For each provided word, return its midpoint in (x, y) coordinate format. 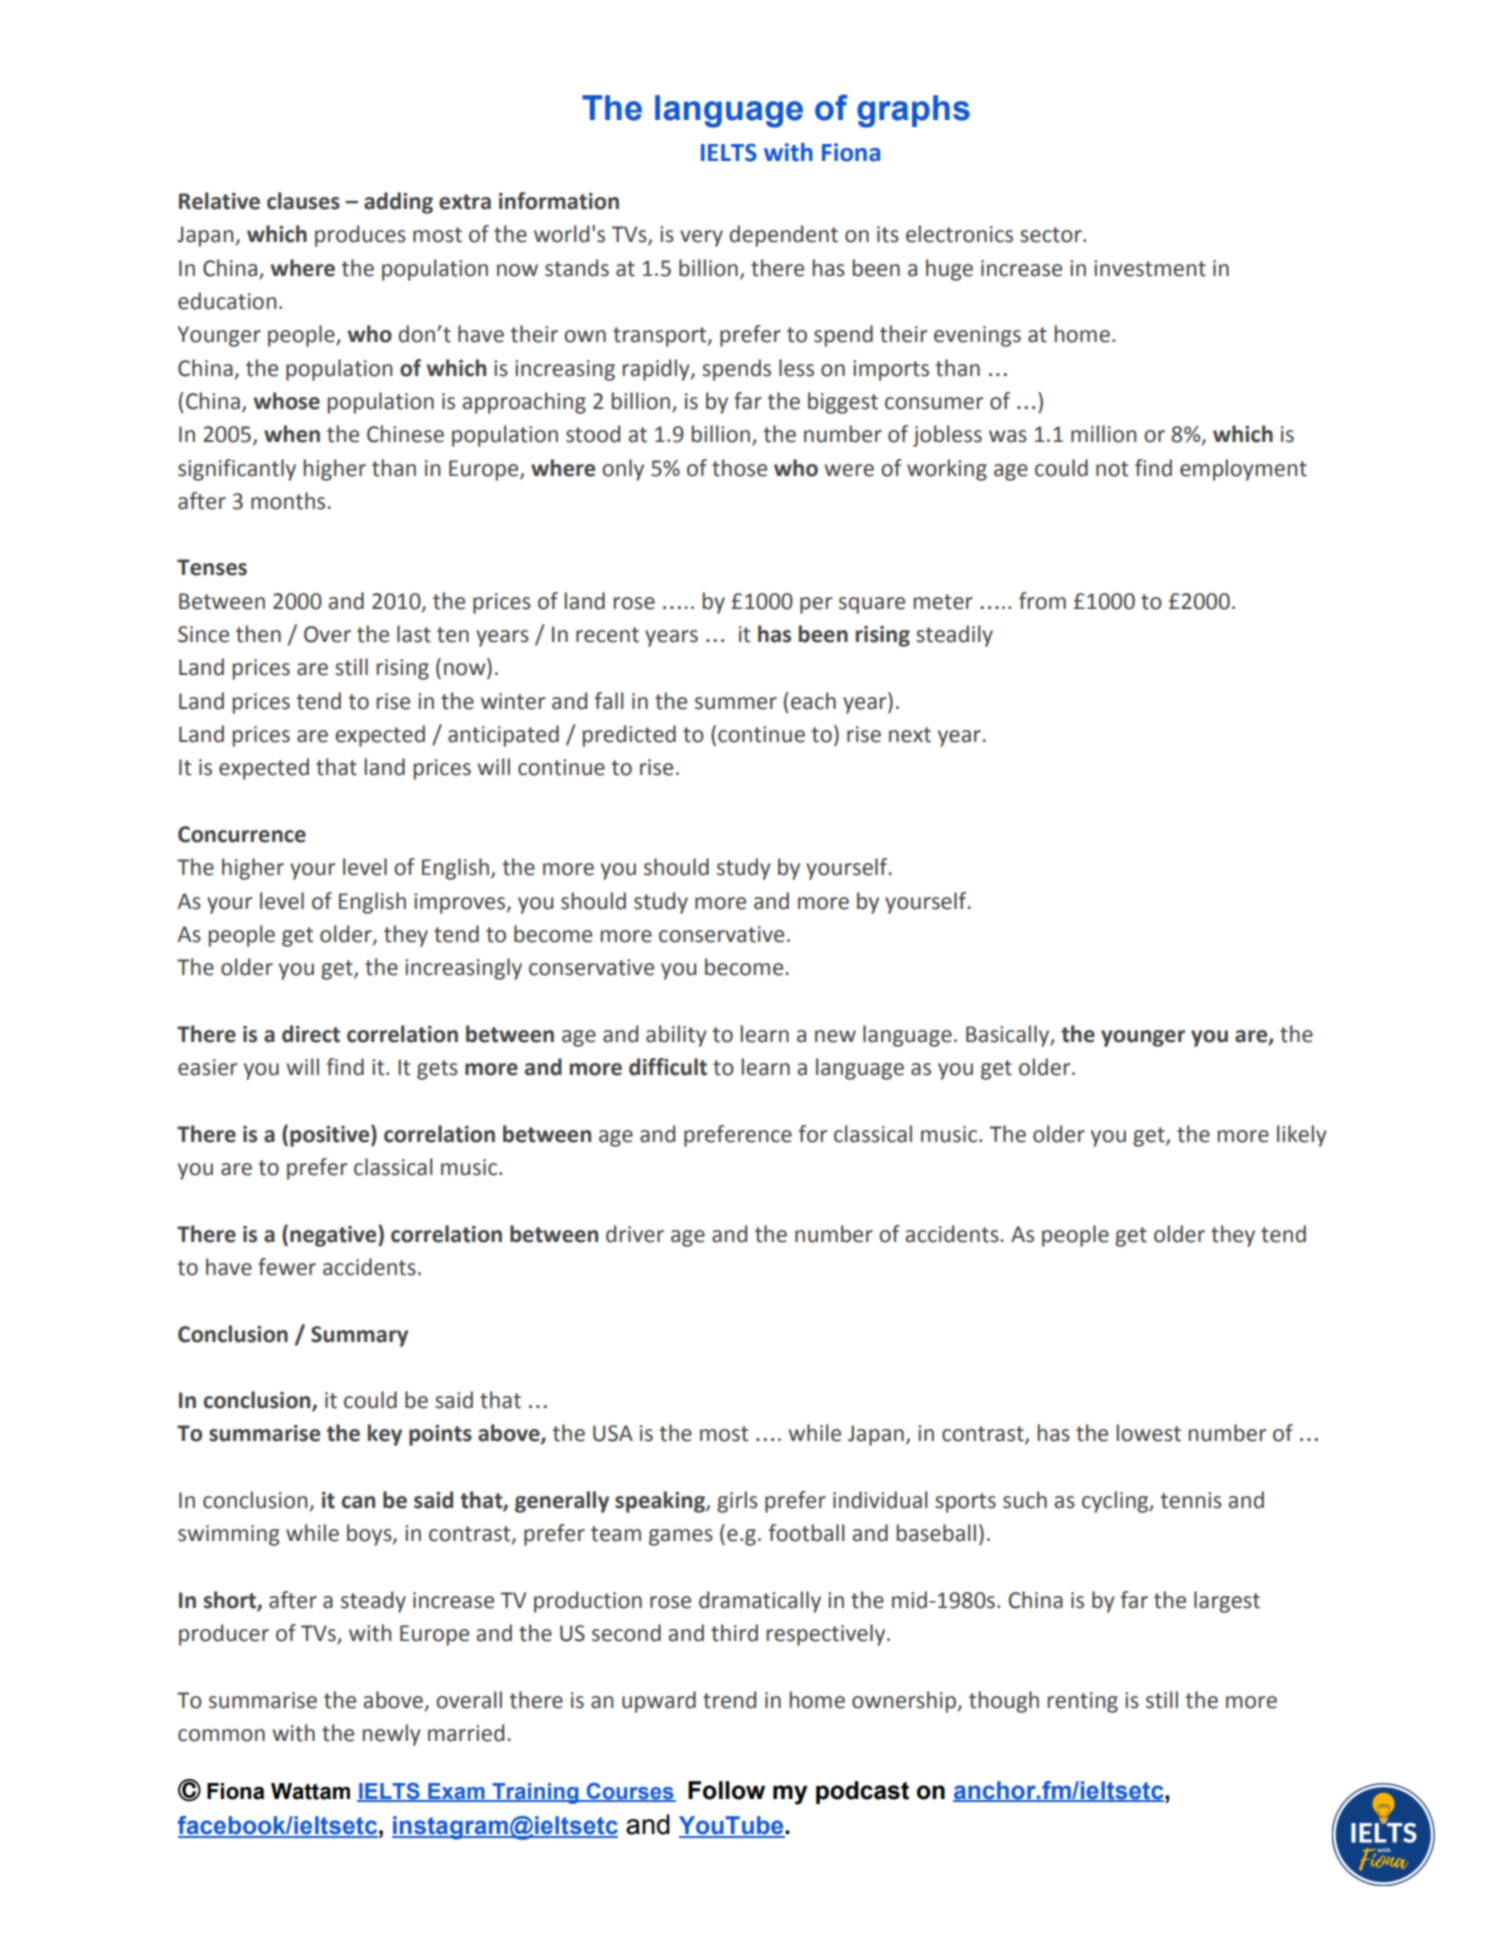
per (816, 605)
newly (392, 1735)
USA (613, 1433)
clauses (303, 201)
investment (1150, 268)
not (1112, 469)
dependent (784, 236)
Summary (359, 1336)
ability (676, 1036)
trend (729, 1700)
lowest (1149, 1433)
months (288, 501)
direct (311, 1034)
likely (1302, 1136)
